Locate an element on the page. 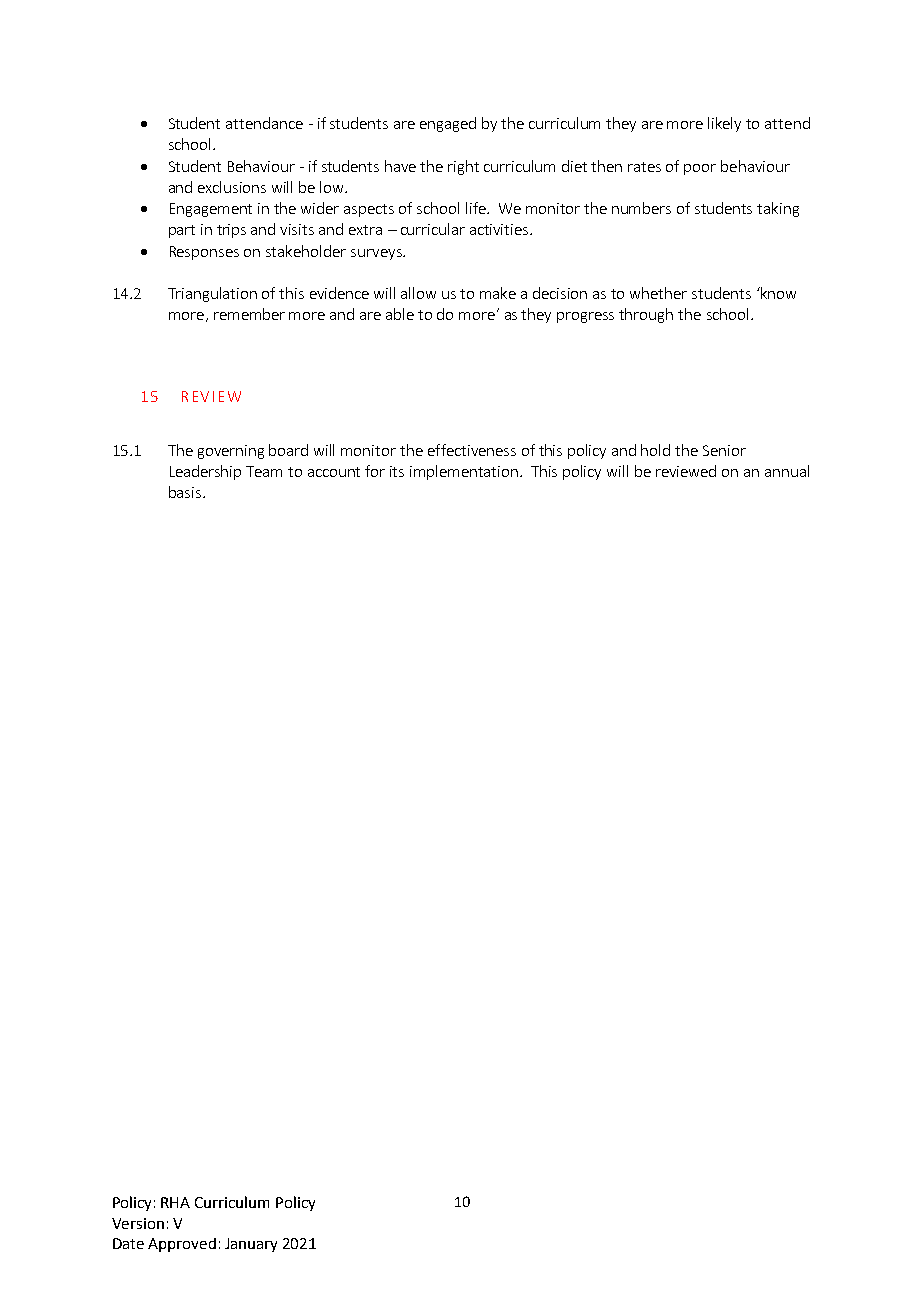  poor is located at coordinates (700, 169).
